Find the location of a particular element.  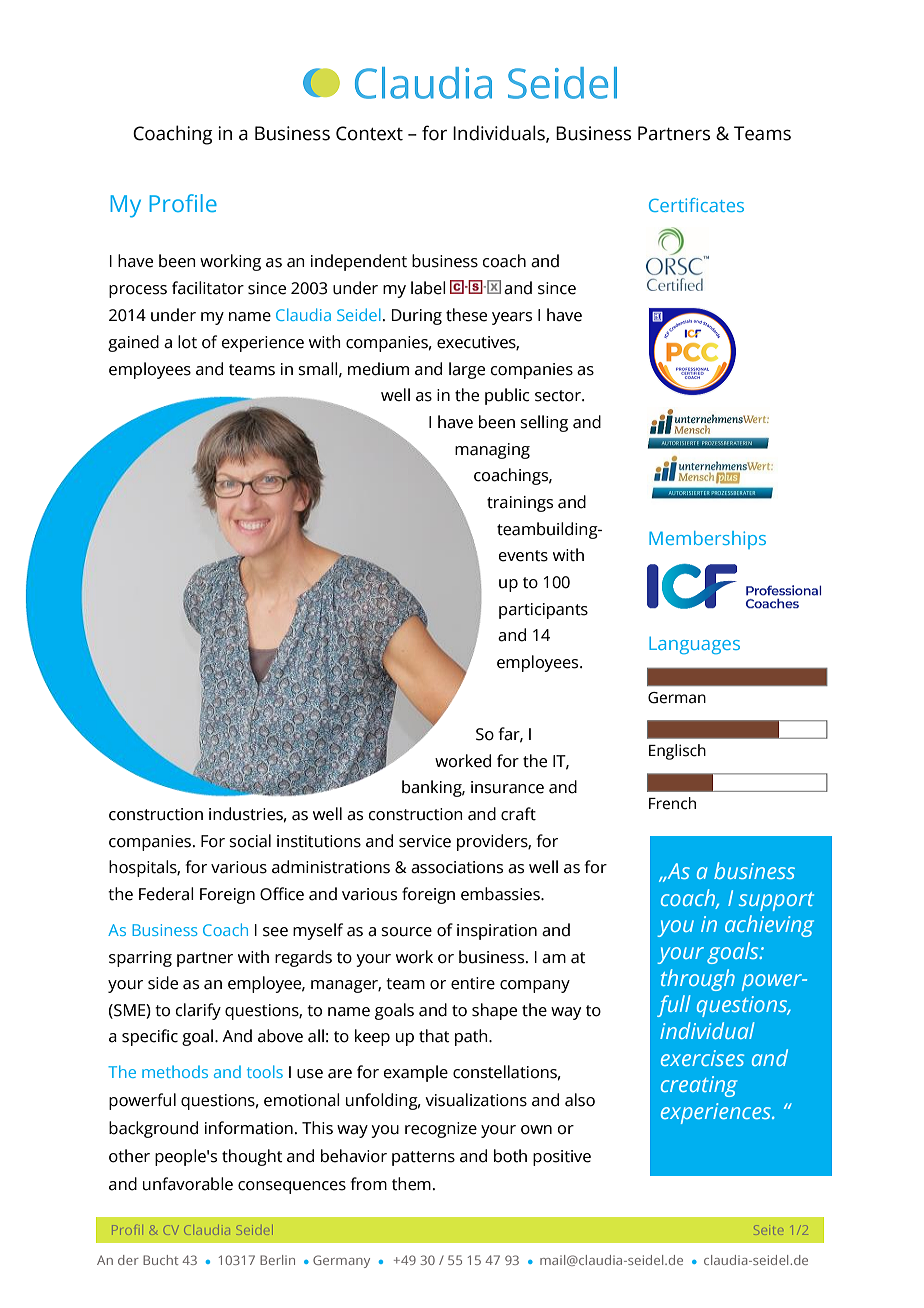

facilitator is located at coordinates (208, 288).
